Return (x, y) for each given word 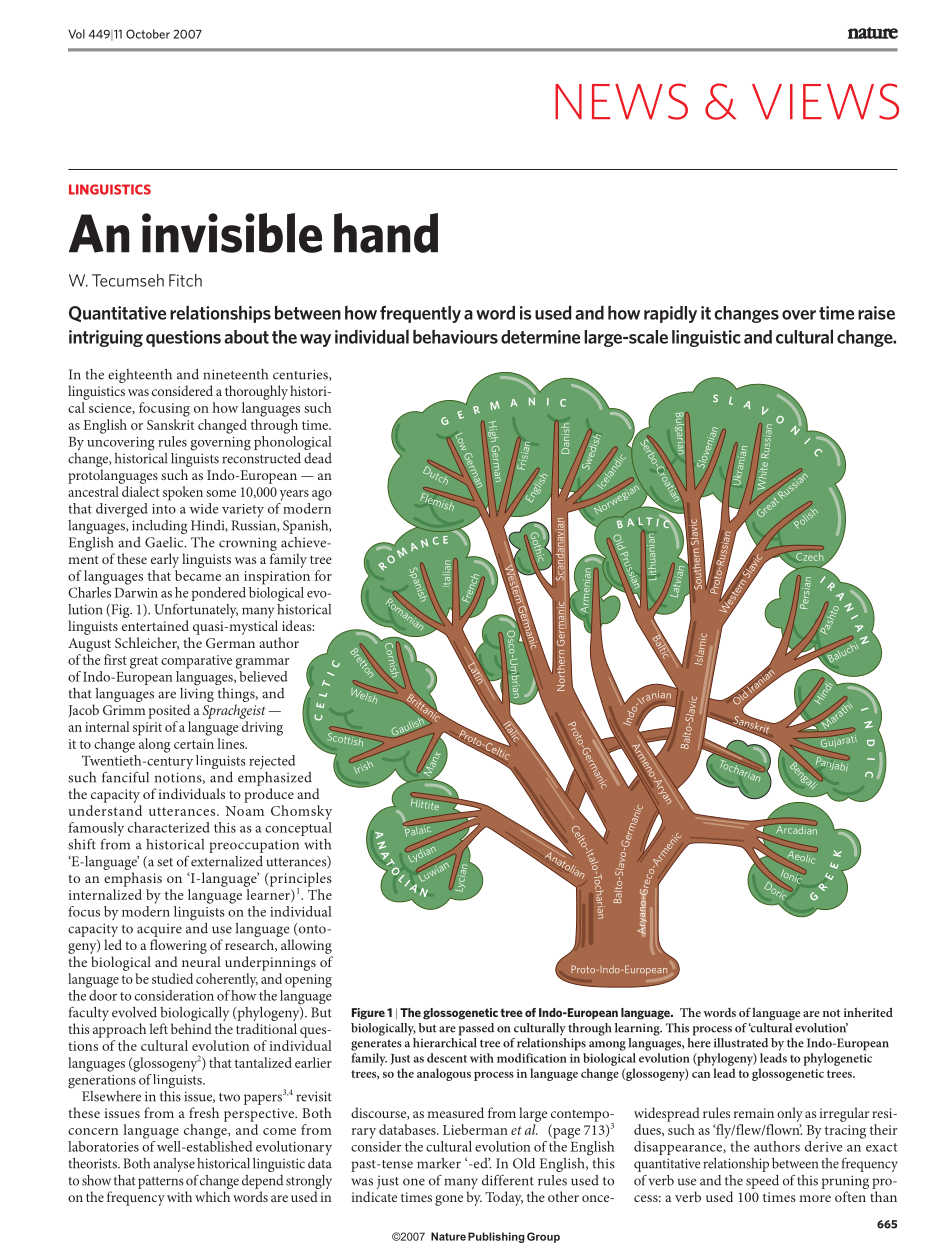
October (148, 34)
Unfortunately (196, 612)
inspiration (277, 578)
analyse (174, 1165)
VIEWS (825, 101)
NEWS (621, 101)
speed (762, 1182)
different (508, 1180)
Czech (809, 555)
